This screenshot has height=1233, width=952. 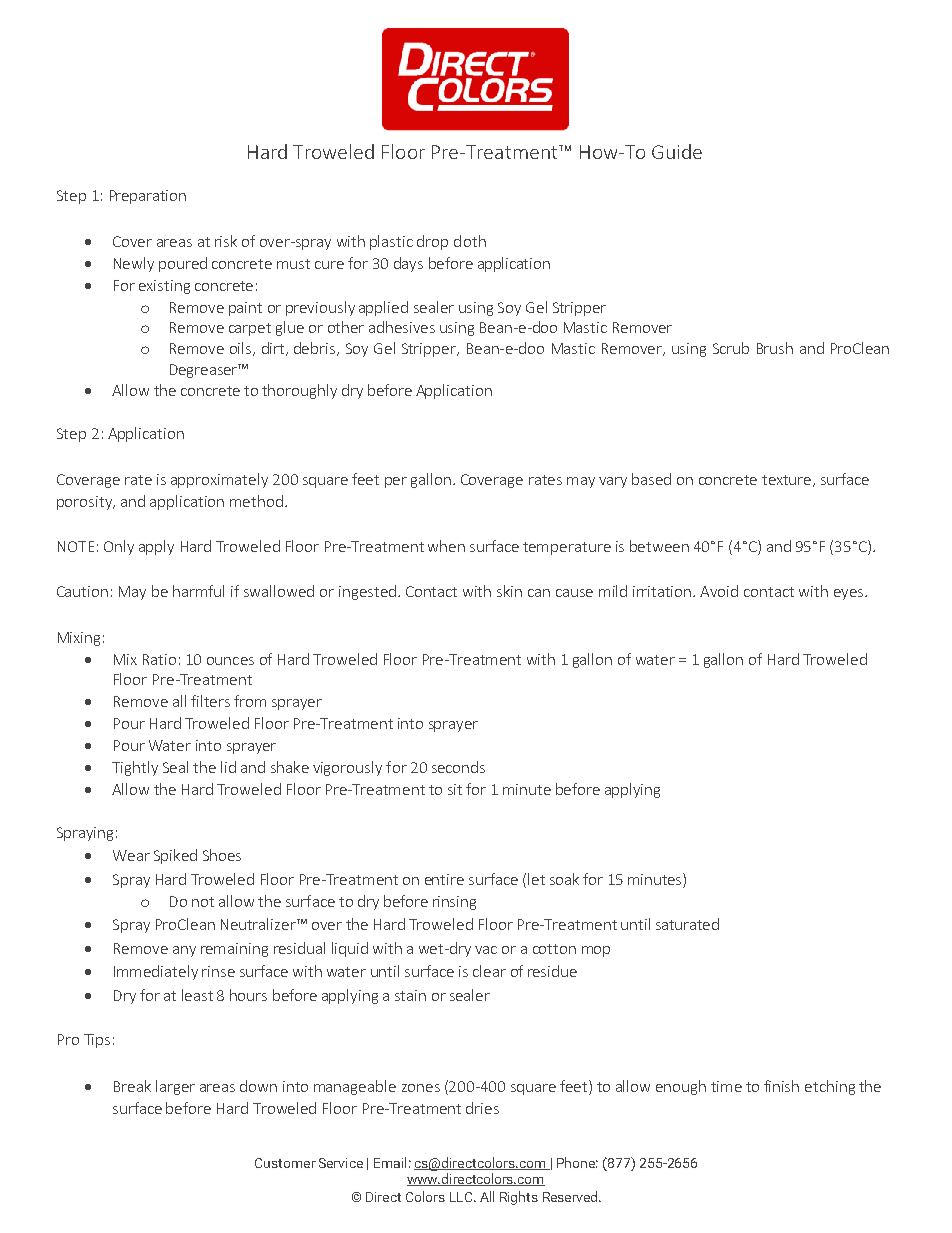 I want to click on texture, so click(x=788, y=481).
